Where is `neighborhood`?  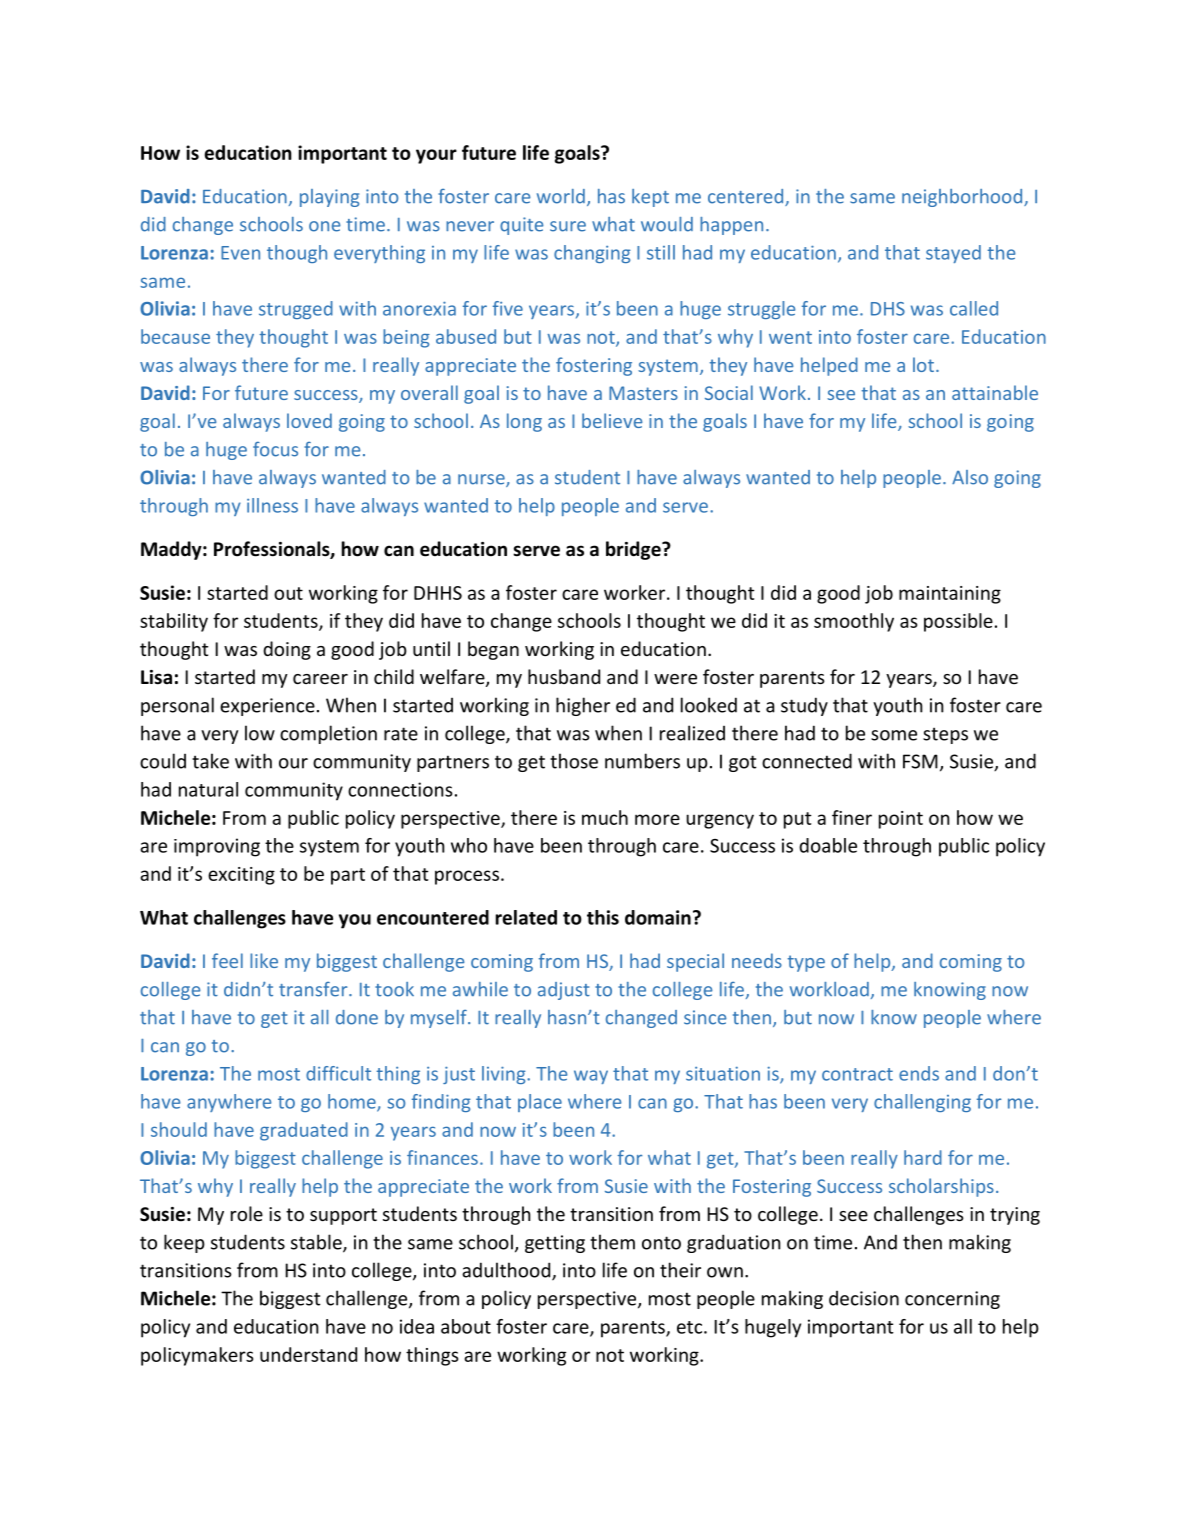
neighborhood is located at coordinates (963, 198).
